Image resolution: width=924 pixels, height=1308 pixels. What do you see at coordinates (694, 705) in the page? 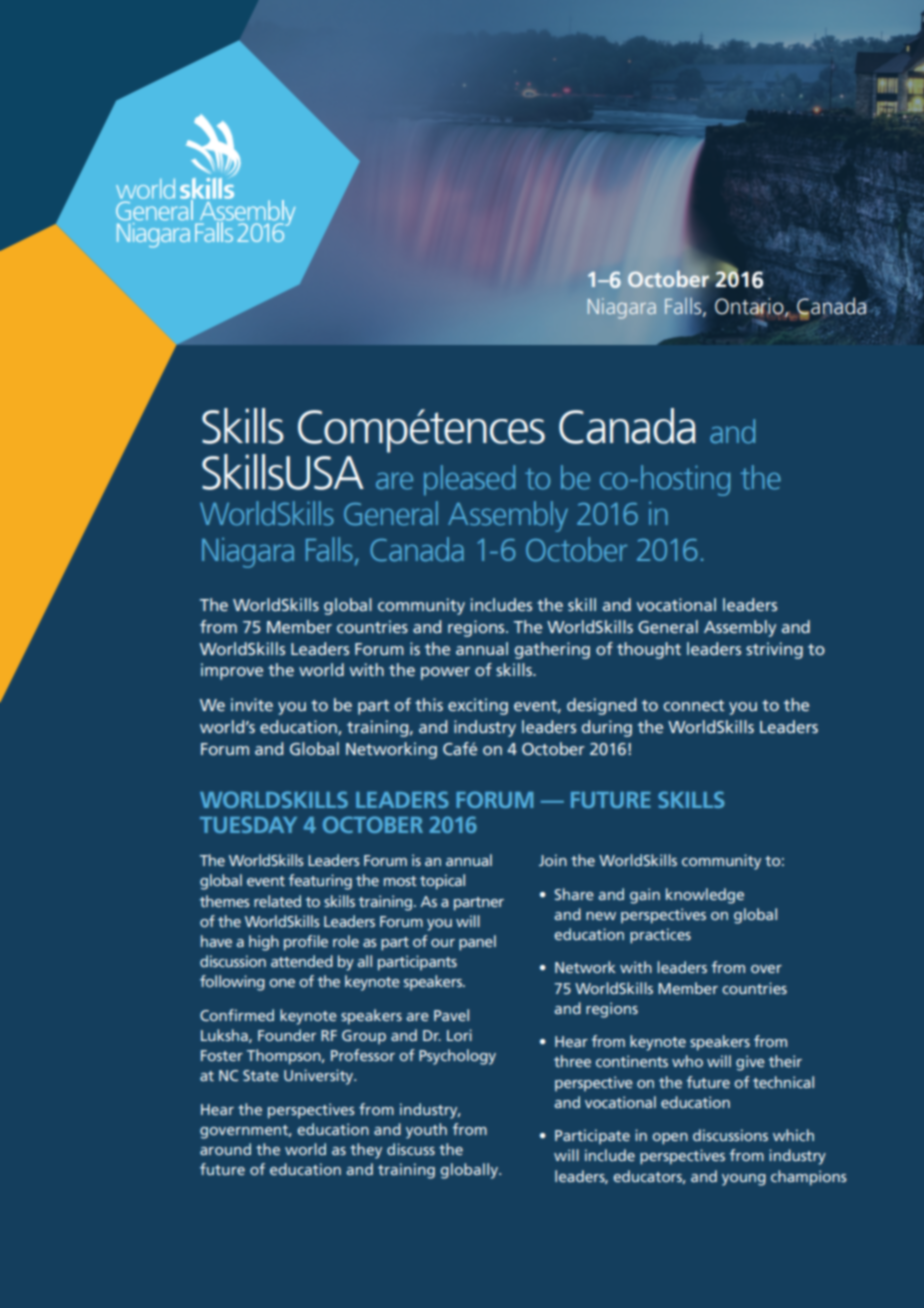
I see `connect` at bounding box center [694, 705].
